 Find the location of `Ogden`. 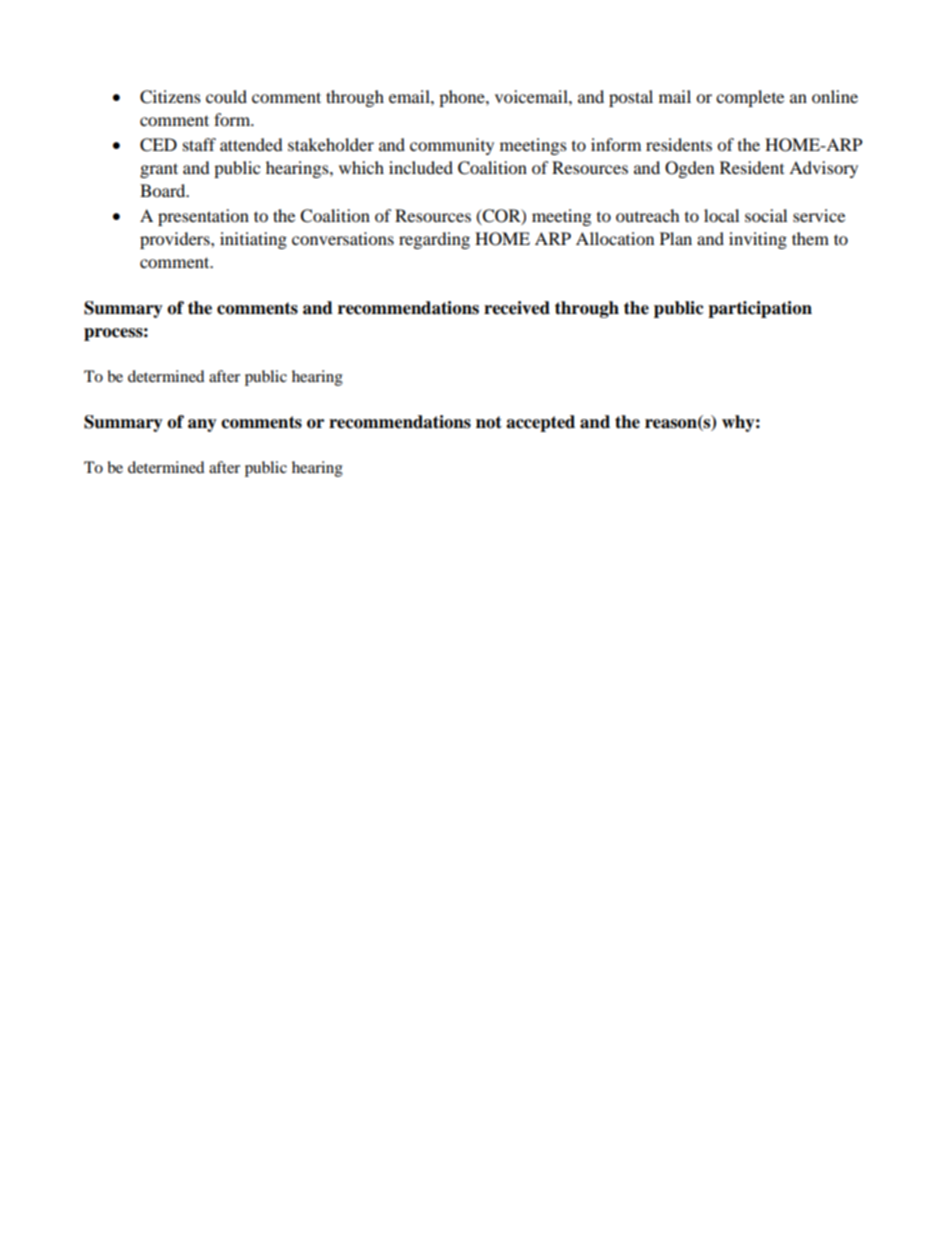

Ogden is located at coordinates (689, 169).
